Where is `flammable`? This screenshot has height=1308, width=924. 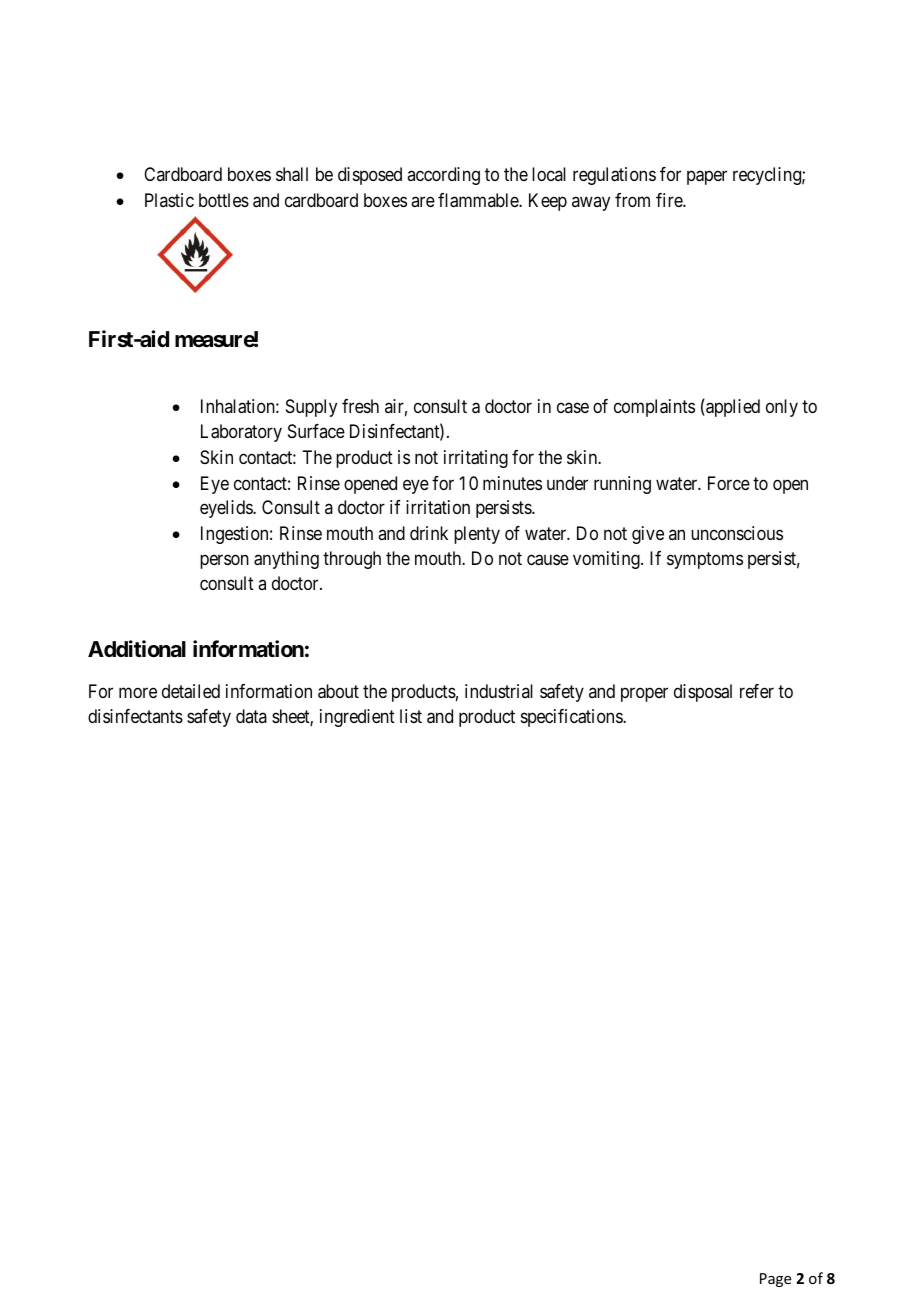 flammable is located at coordinates (479, 200).
